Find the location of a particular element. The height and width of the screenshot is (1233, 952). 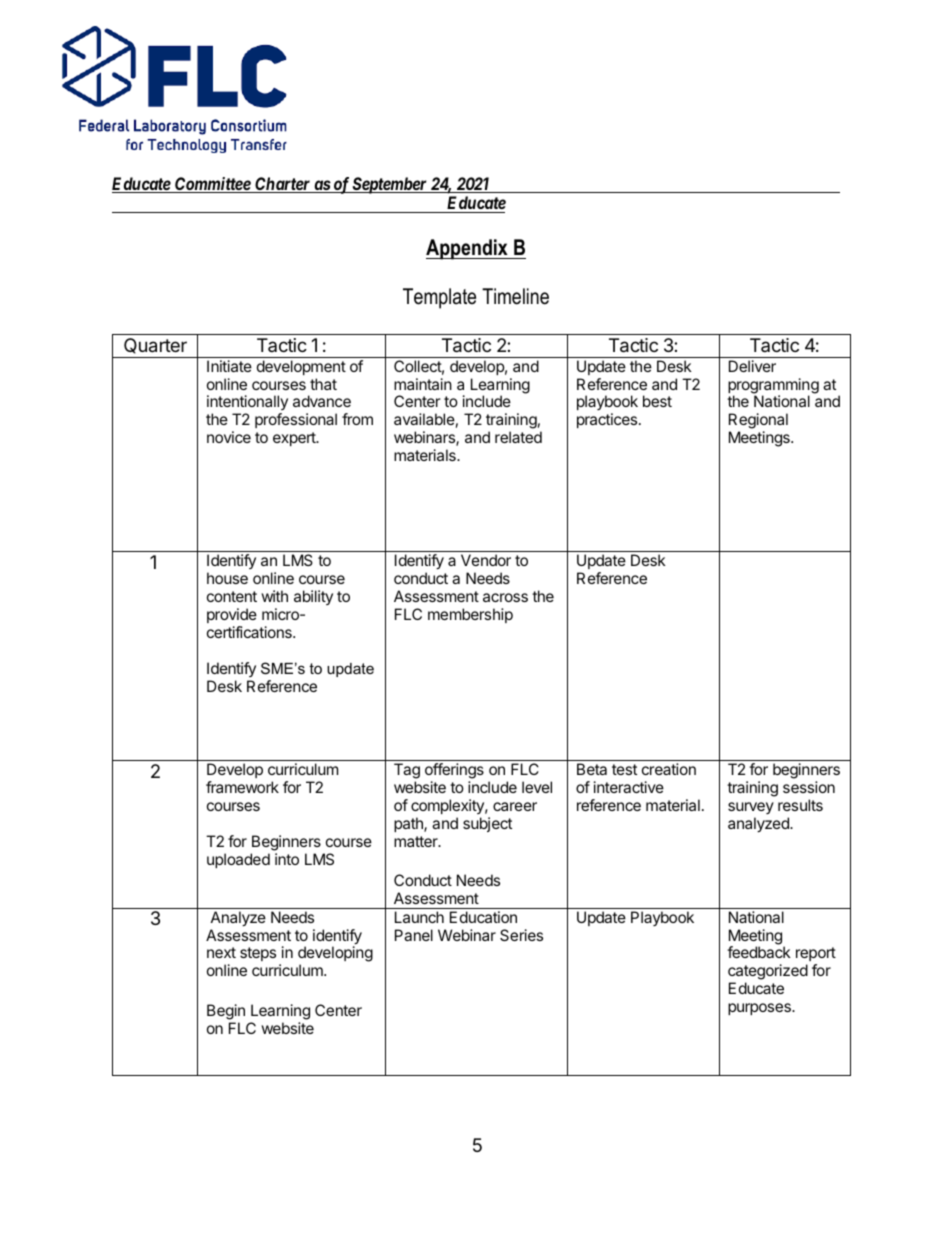

Initiate is located at coordinates (229, 366).
